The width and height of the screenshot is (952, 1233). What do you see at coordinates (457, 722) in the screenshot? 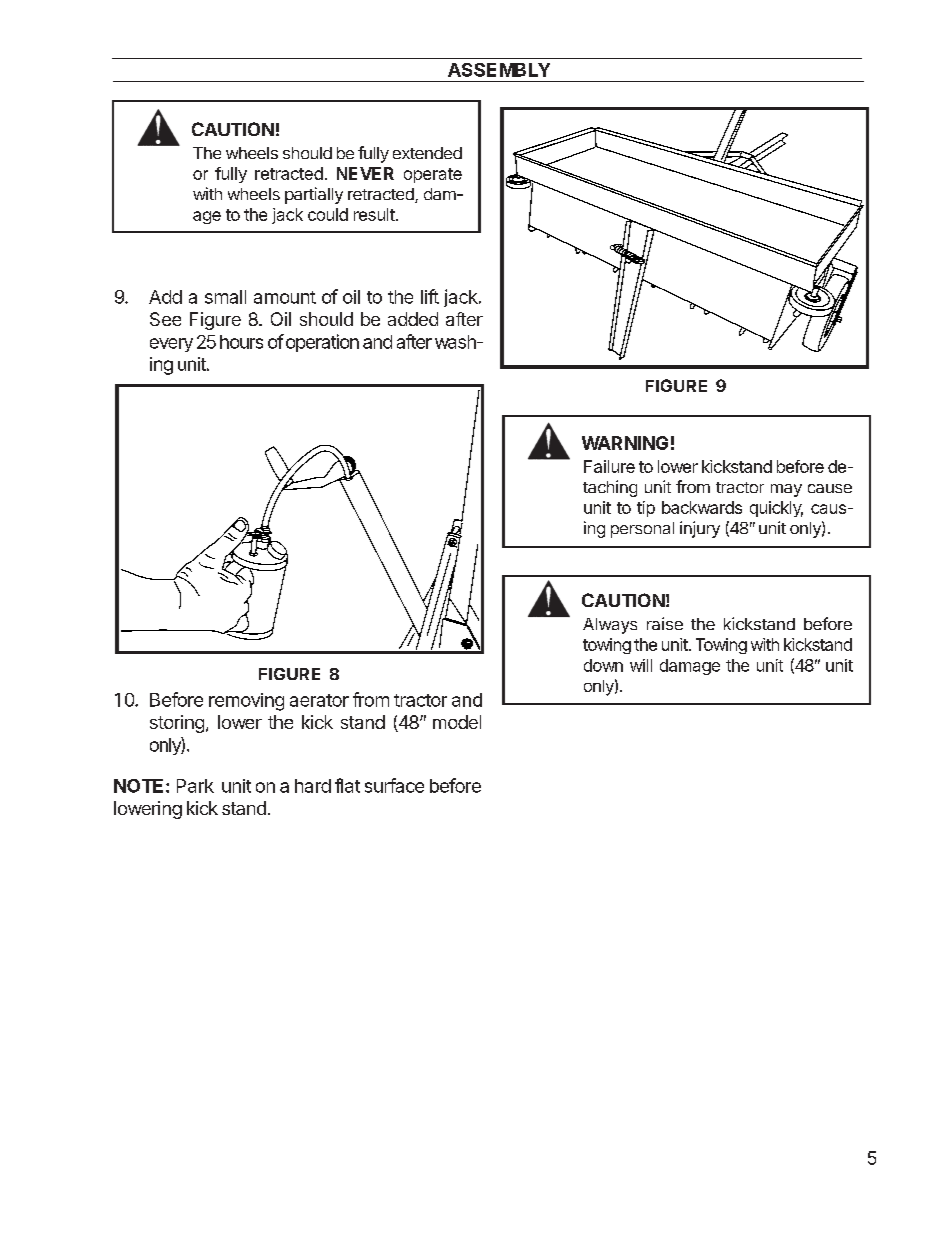
I see `model` at bounding box center [457, 722].
